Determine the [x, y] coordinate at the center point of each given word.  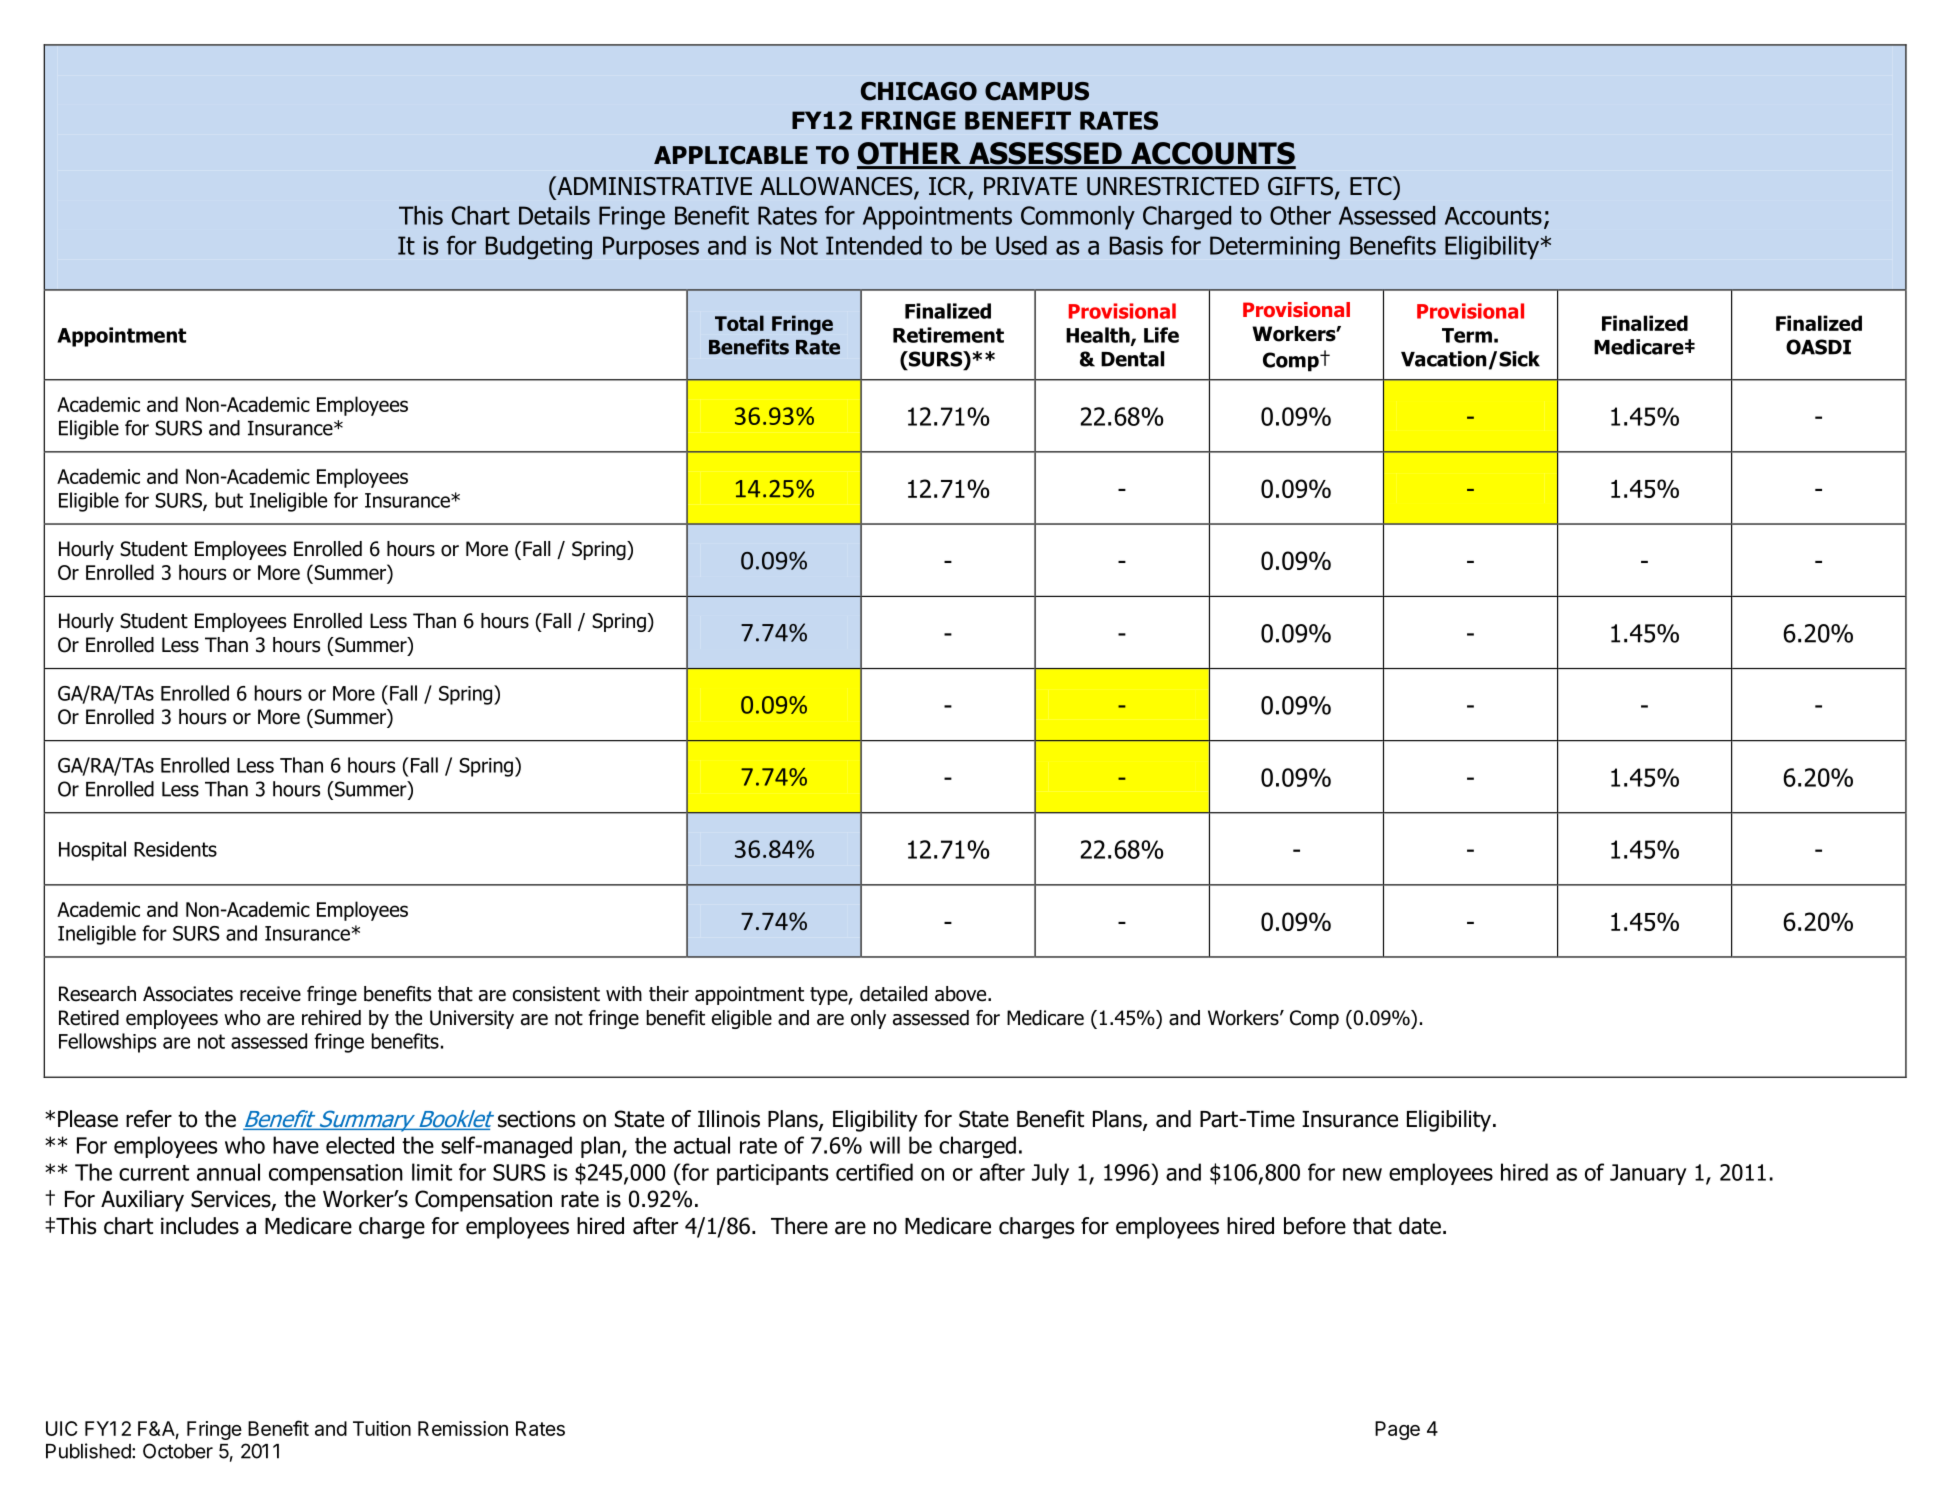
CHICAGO [919, 91]
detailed [893, 994]
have [296, 1145]
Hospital [92, 851]
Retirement [948, 335]
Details [554, 215]
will [885, 1145]
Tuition [382, 1428]
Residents [175, 849]
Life [1161, 335]
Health [1099, 336]
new [1362, 1174]
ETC [1372, 186]
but [229, 500]
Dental [1132, 359]
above [962, 994]
